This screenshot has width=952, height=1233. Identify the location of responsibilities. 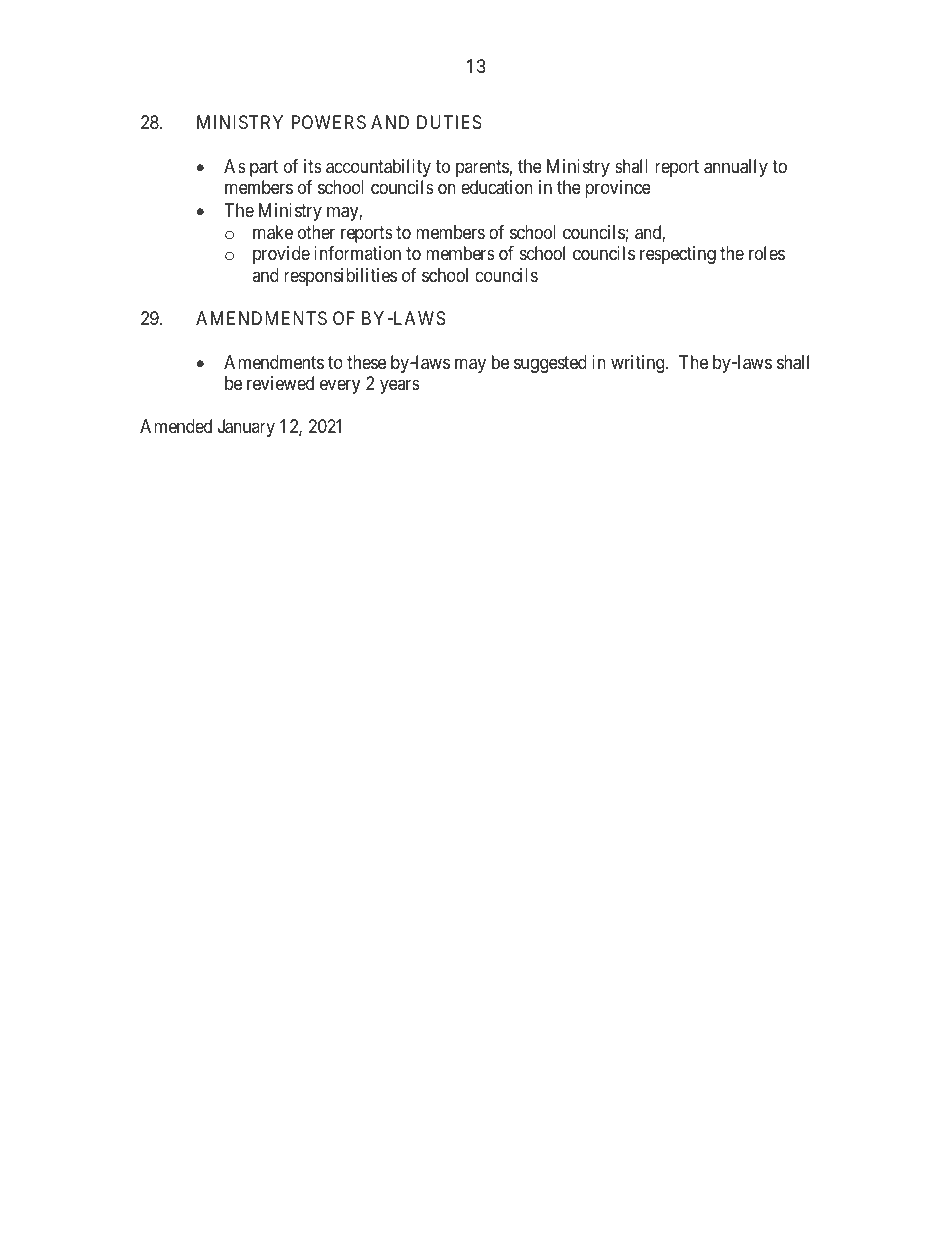
(340, 277).
